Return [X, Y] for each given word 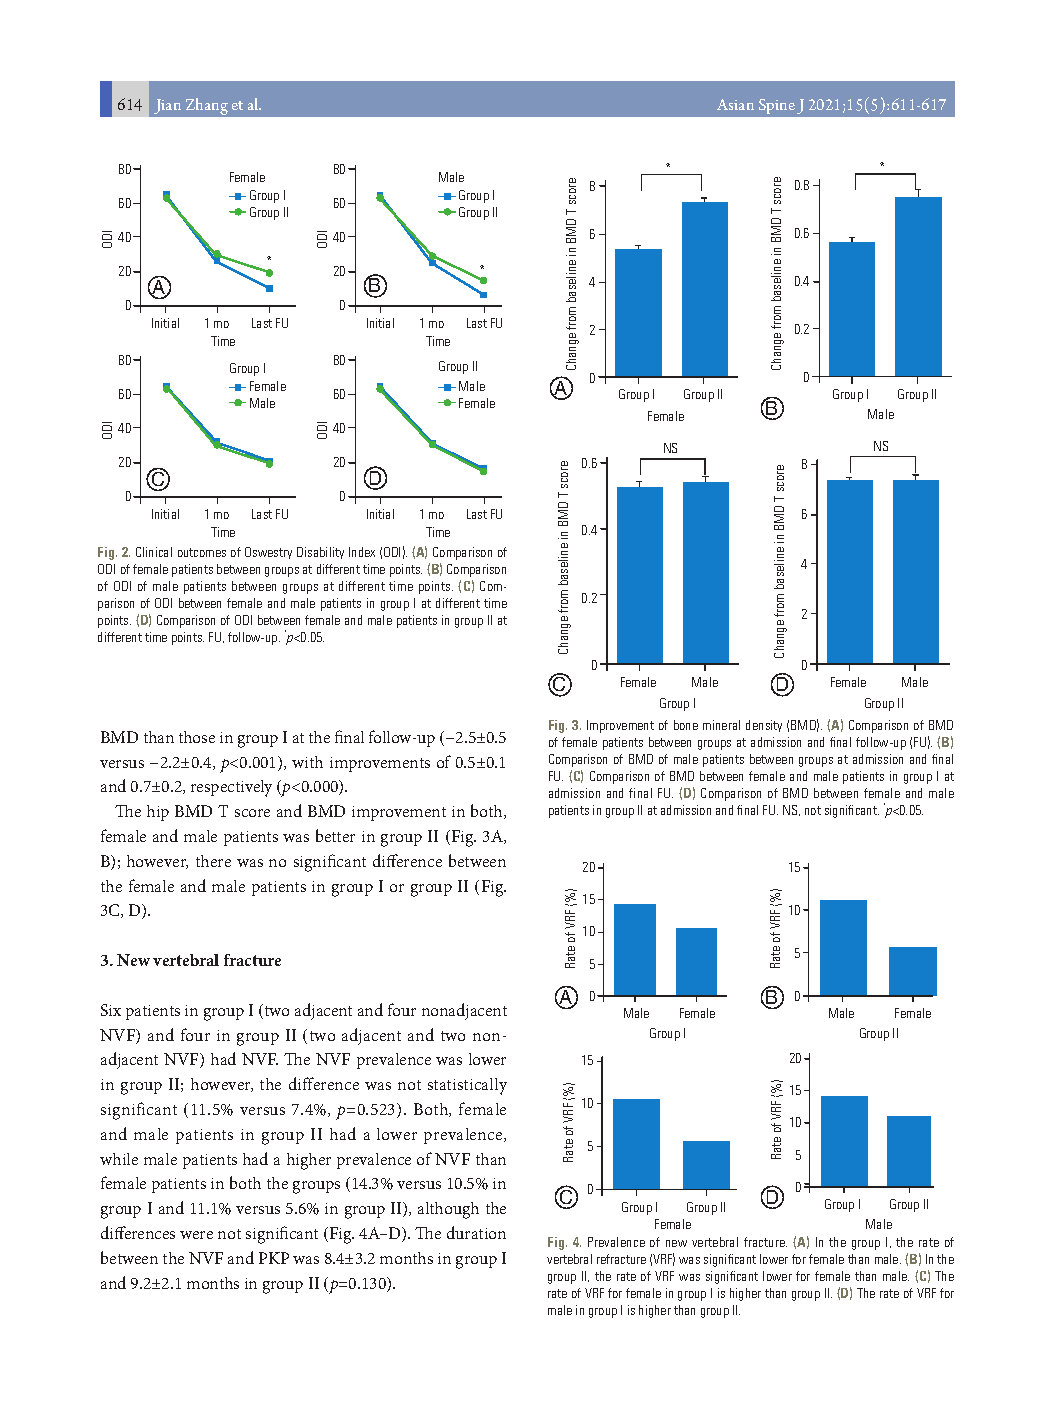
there [213, 861]
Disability [320, 553]
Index [362, 552]
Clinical [154, 552]
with [307, 762]
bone [686, 725]
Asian [735, 104]
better [335, 835]
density [764, 726]
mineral [721, 725]
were [196, 1235]
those [197, 737]
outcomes [202, 552]
